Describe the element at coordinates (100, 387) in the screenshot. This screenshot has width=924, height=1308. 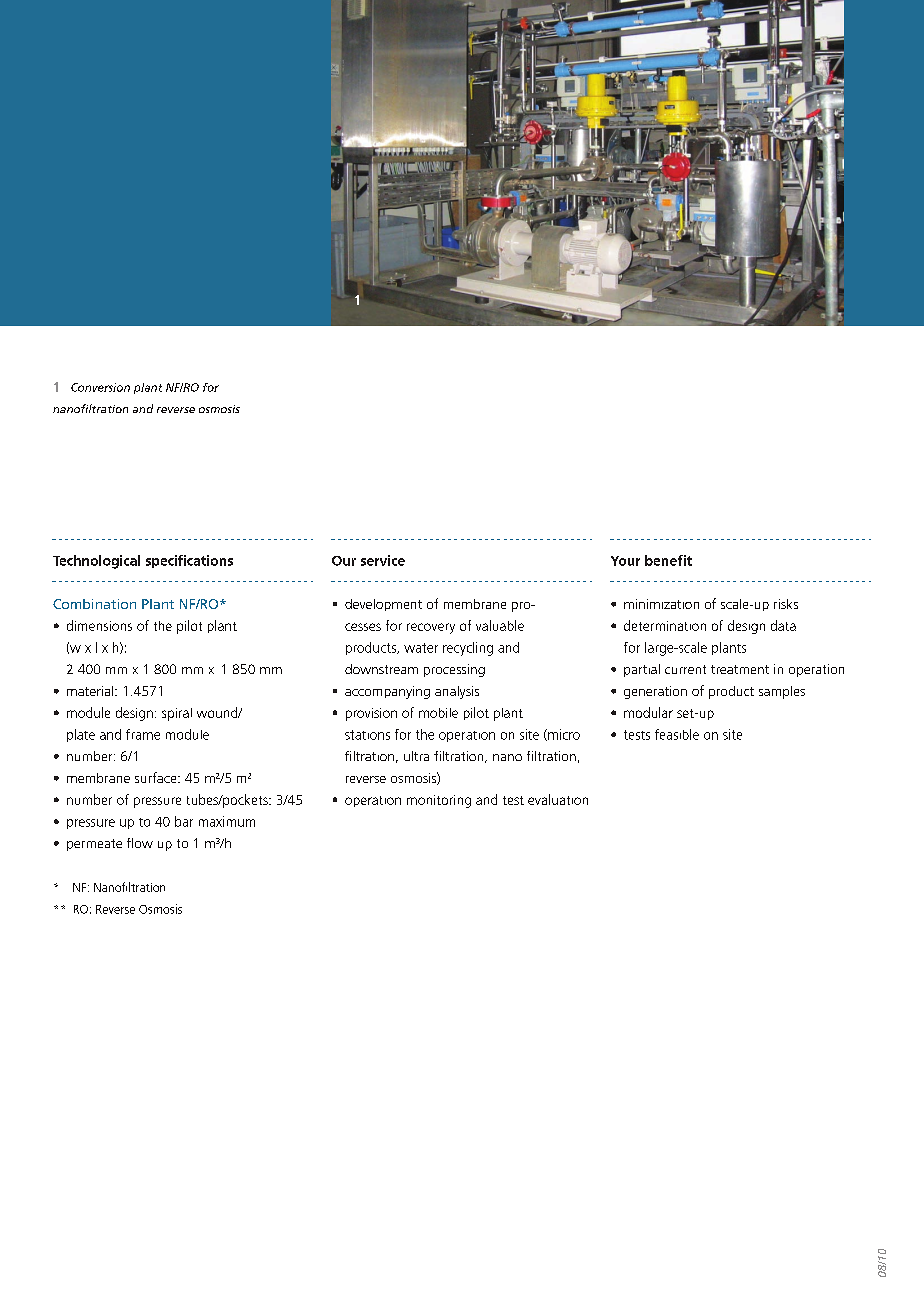
I see `Conversion` at that location.
